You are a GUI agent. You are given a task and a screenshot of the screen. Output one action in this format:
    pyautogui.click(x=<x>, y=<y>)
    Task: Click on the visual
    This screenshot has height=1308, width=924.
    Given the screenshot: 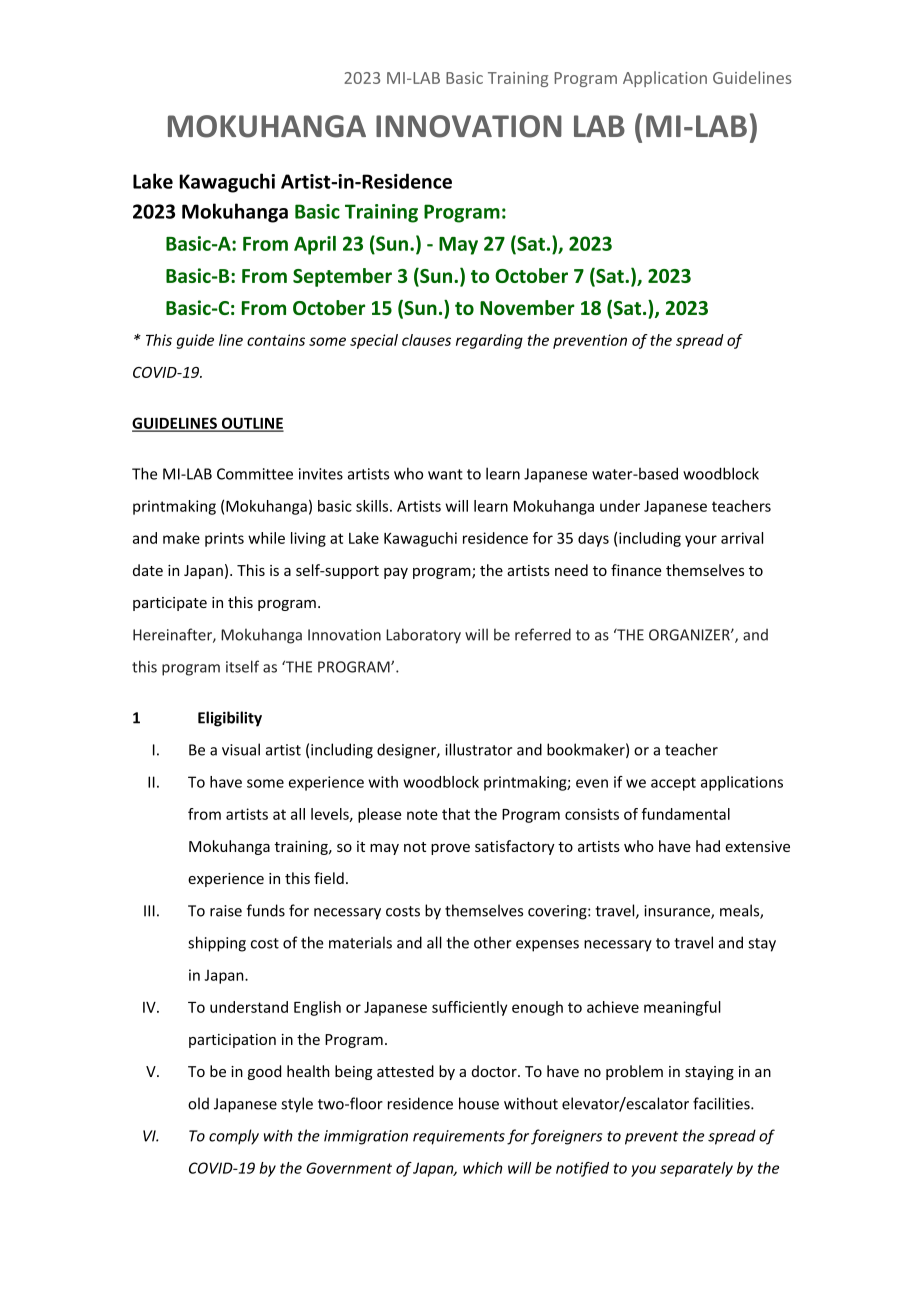 What is the action you would take?
    pyautogui.click(x=241, y=749)
